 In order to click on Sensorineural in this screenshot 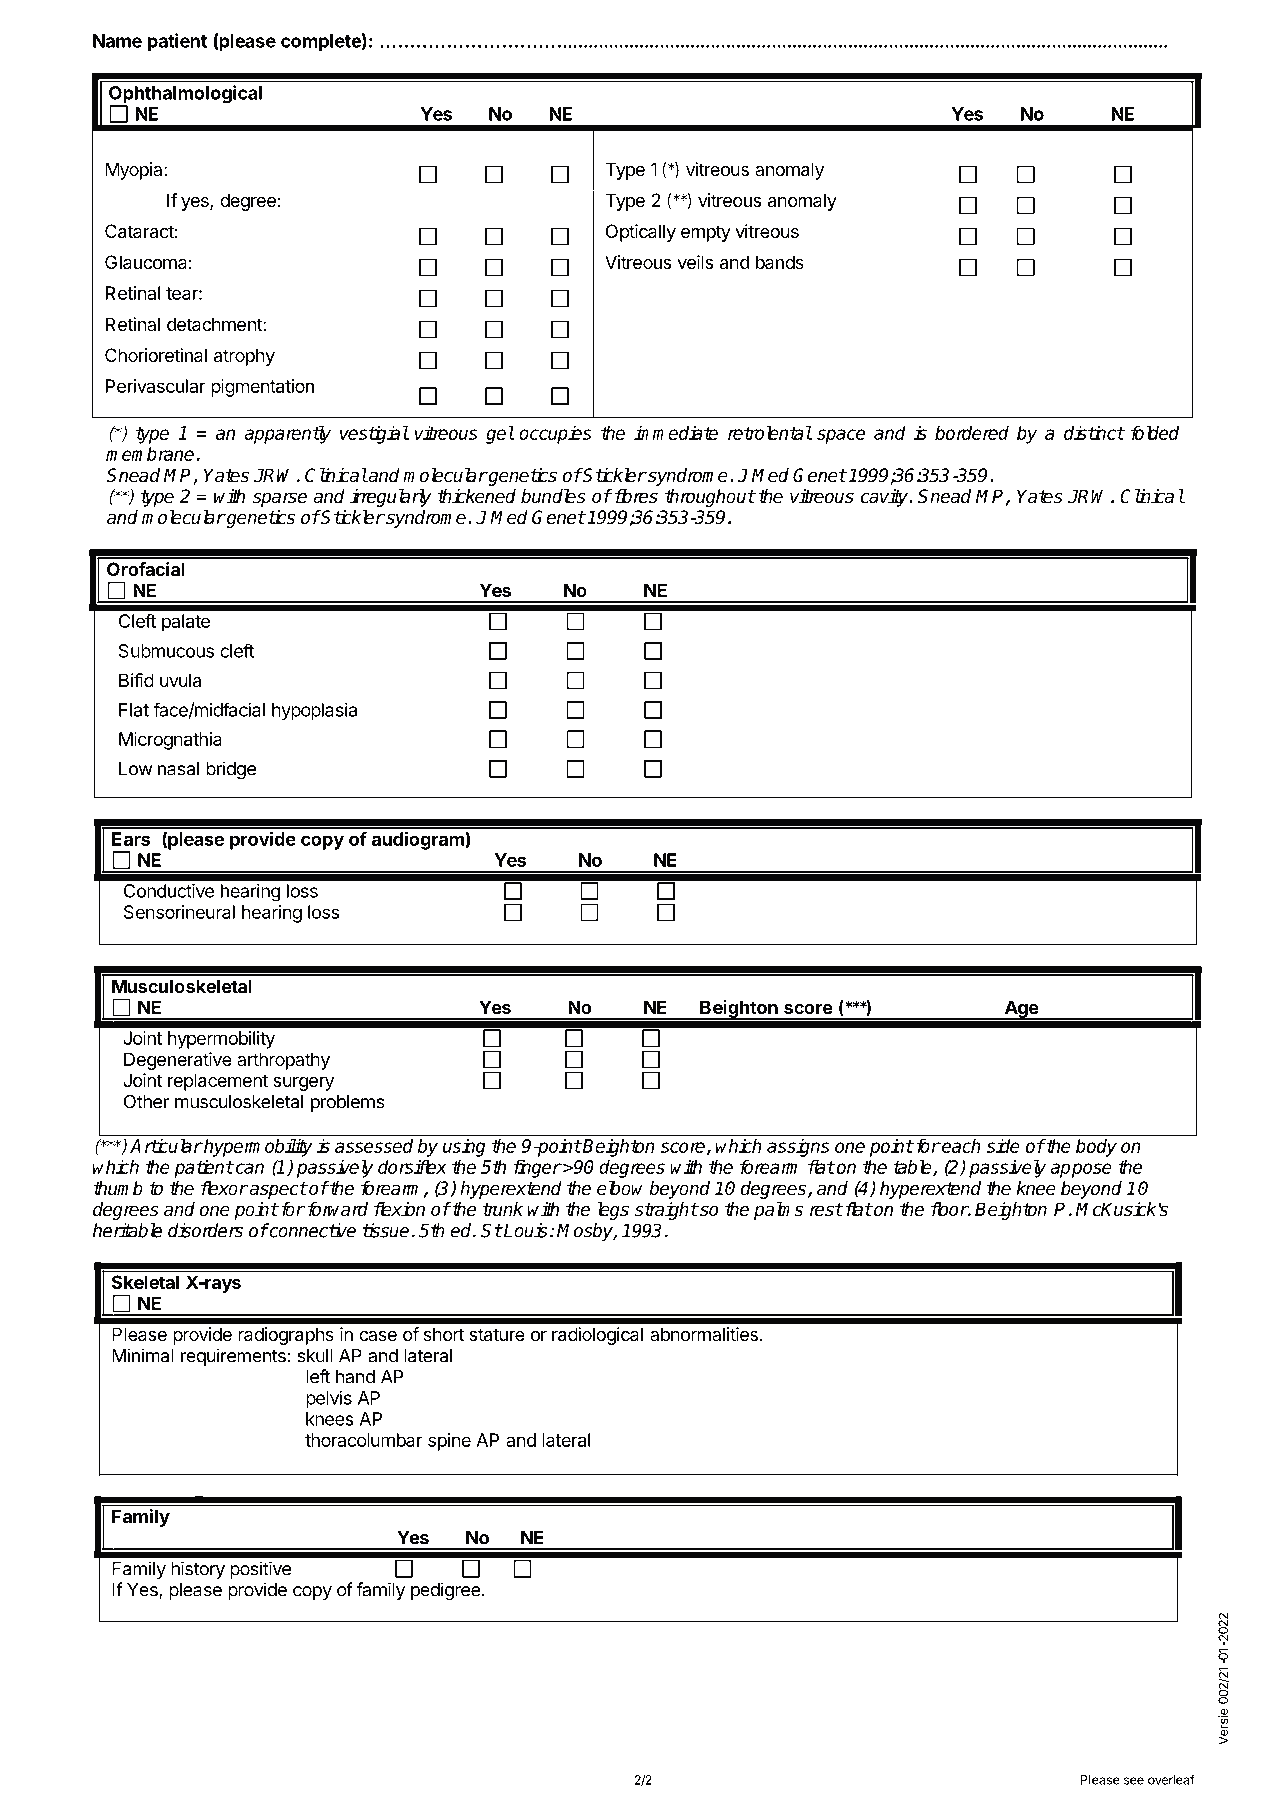, I will do `click(179, 912)`.
